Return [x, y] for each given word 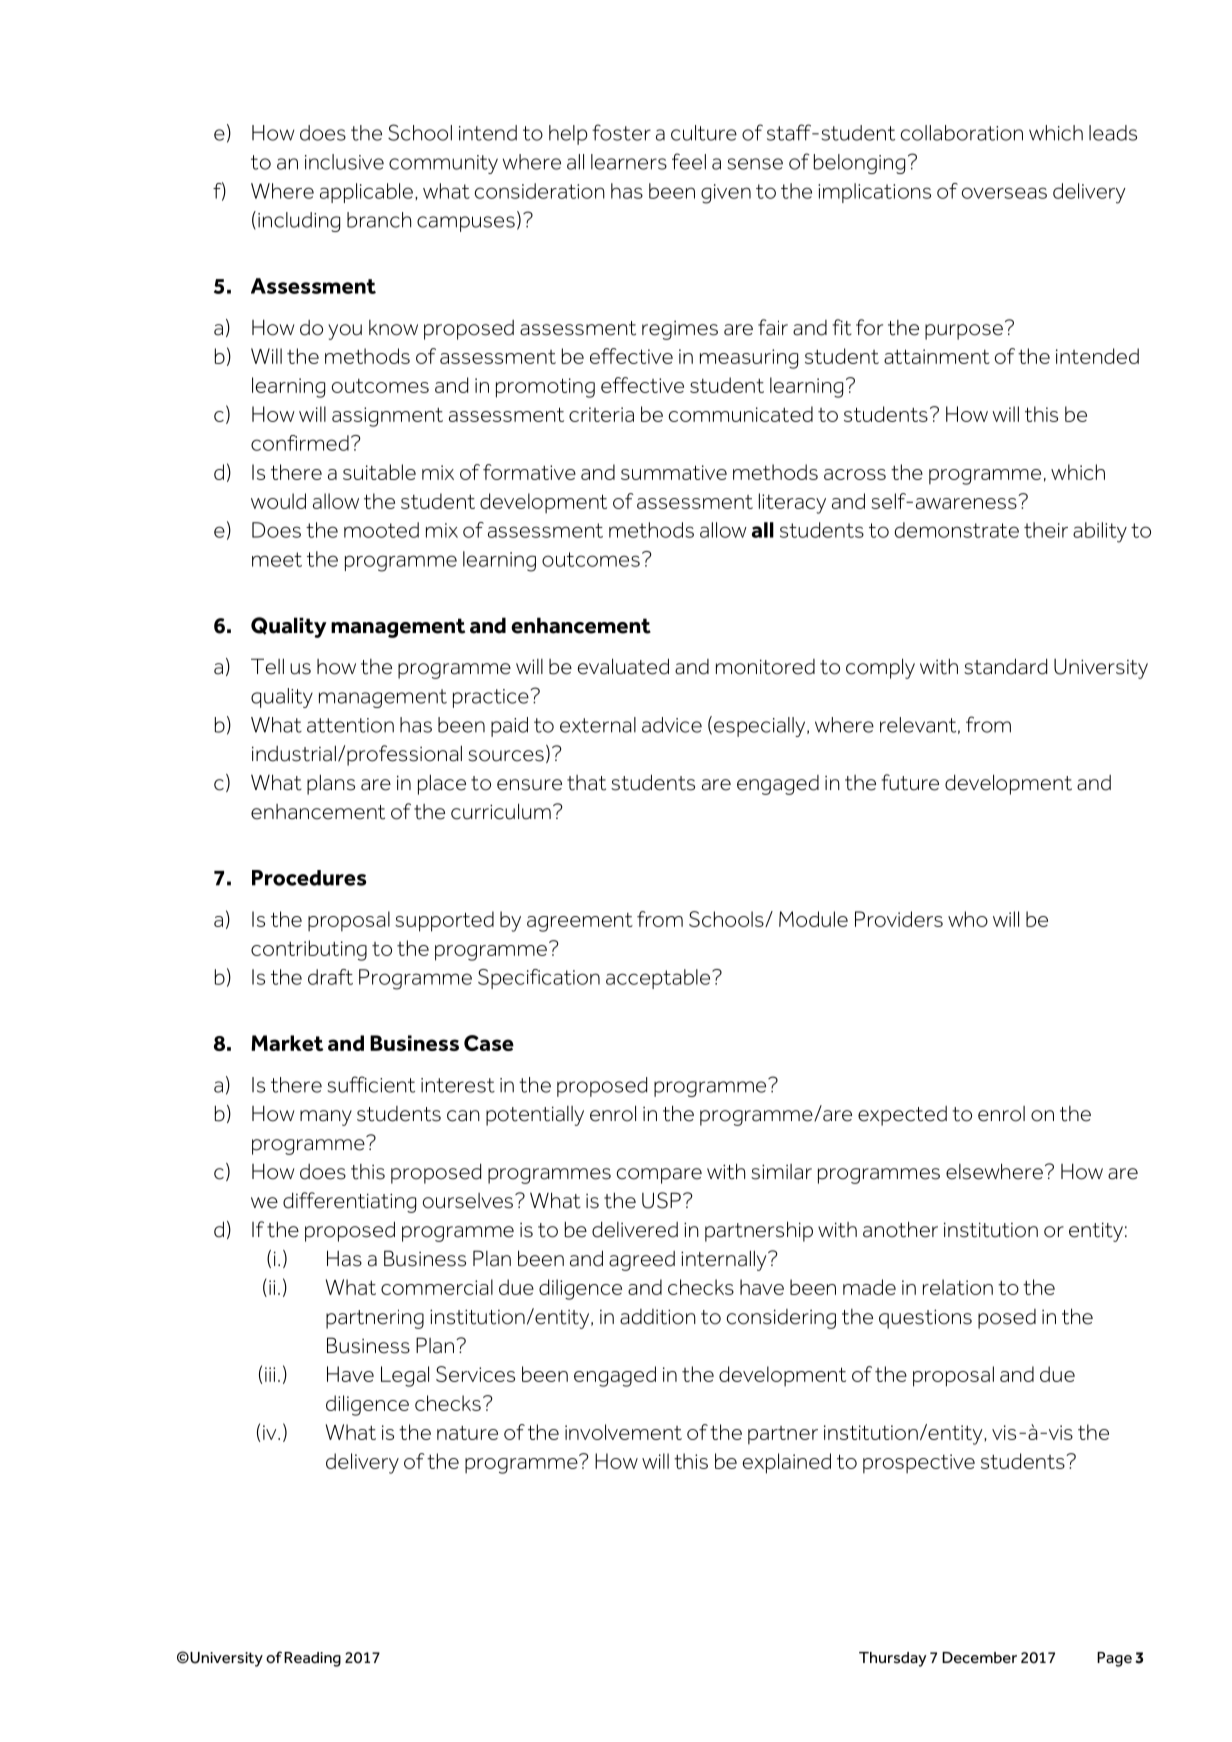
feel [689, 161]
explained [787, 1463]
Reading [312, 1659]
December [979, 1658]
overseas [1004, 193]
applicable [366, 193]
